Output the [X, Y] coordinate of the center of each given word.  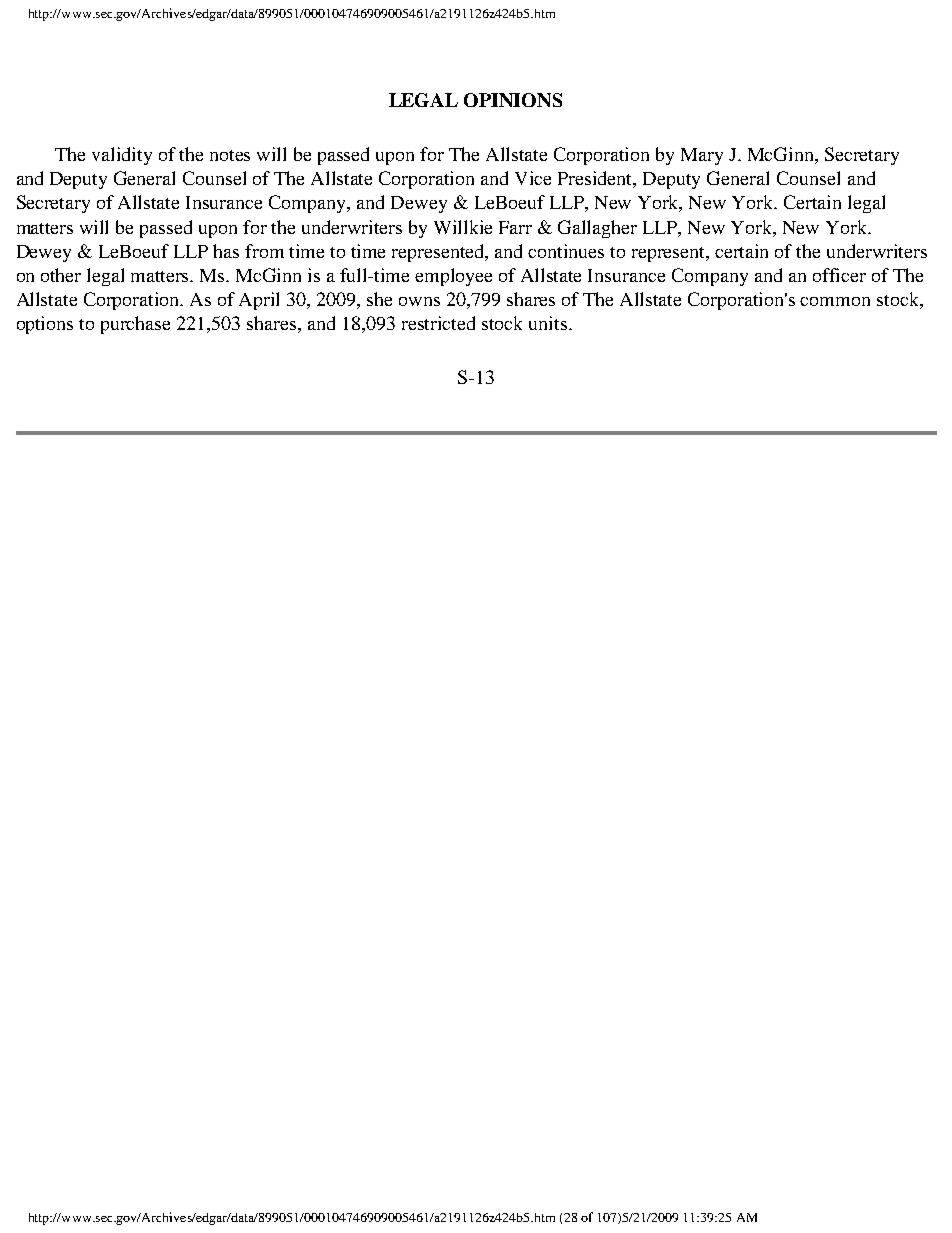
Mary [702, 156]
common [835, 301]
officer [839, 275]
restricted [438, 323]
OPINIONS [513, 100]
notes [230, 155]
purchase [135, 325]
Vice [533, 178]
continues [566, 251]
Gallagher [597, 229]
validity [122, 156]
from [264, 251]
